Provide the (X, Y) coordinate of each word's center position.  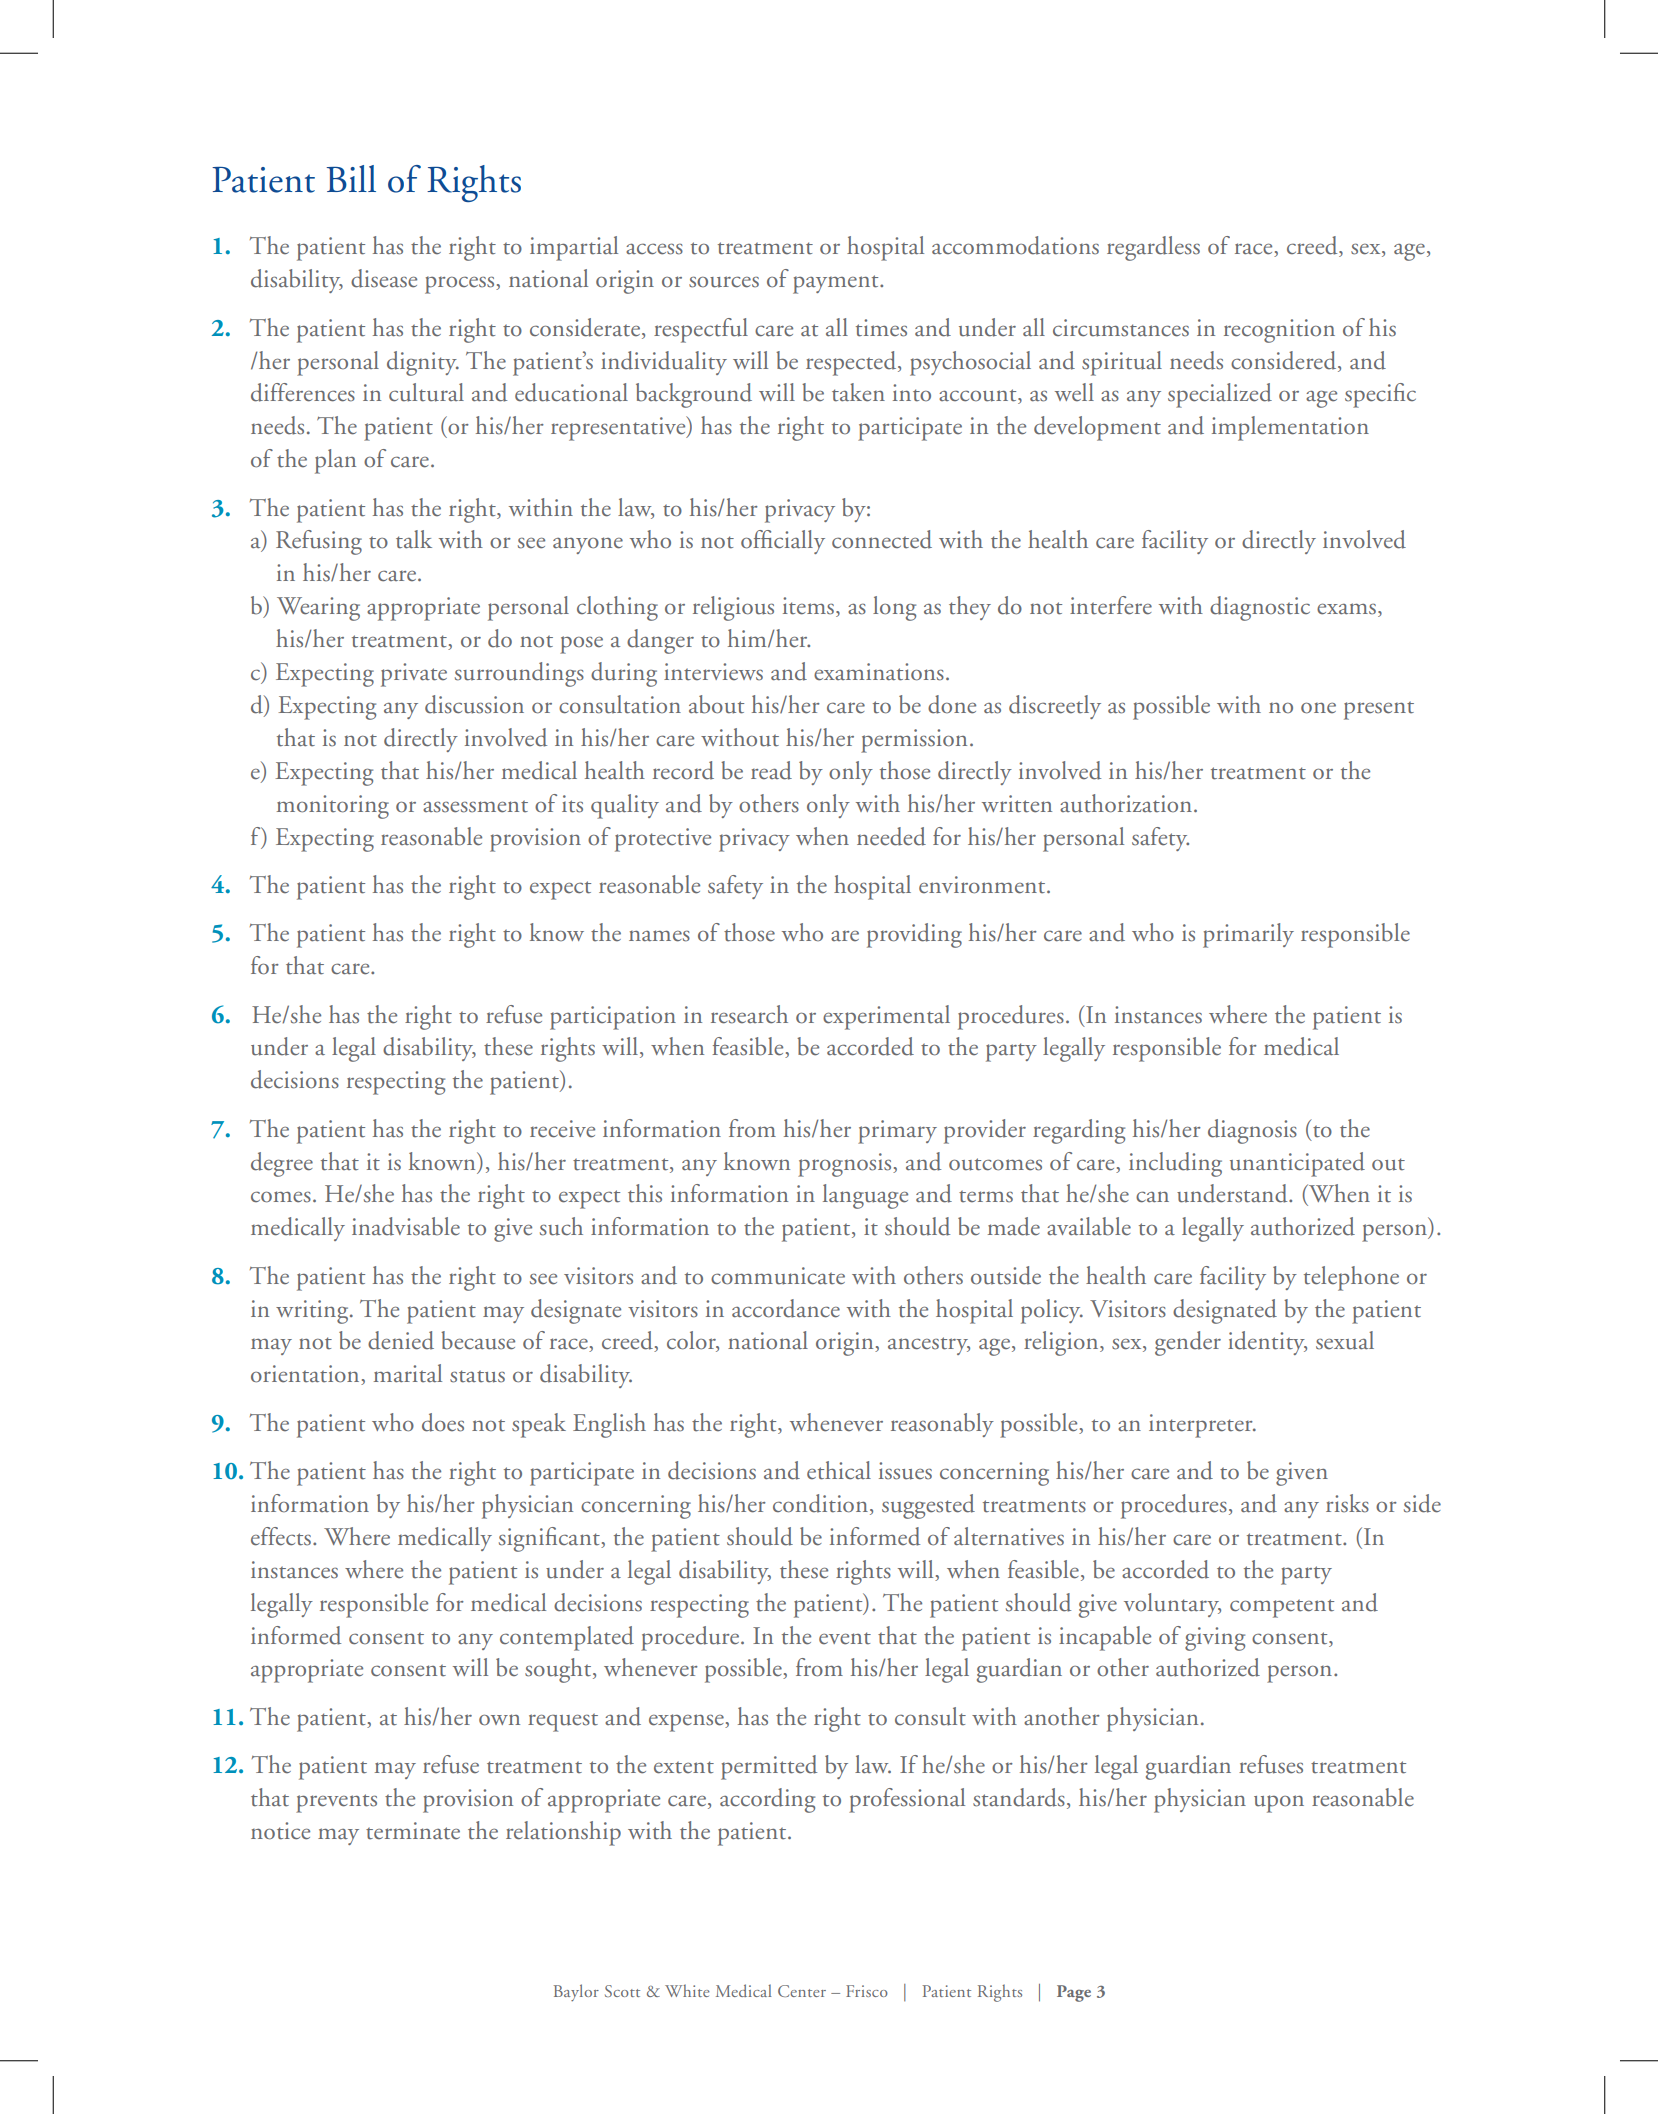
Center (802, 1991)
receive (562, 1129)
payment (837, 284)
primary (897, 1132)
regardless (1153, 248)
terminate (413, 1831)
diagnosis (1252, 1131)
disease (384, 278)
